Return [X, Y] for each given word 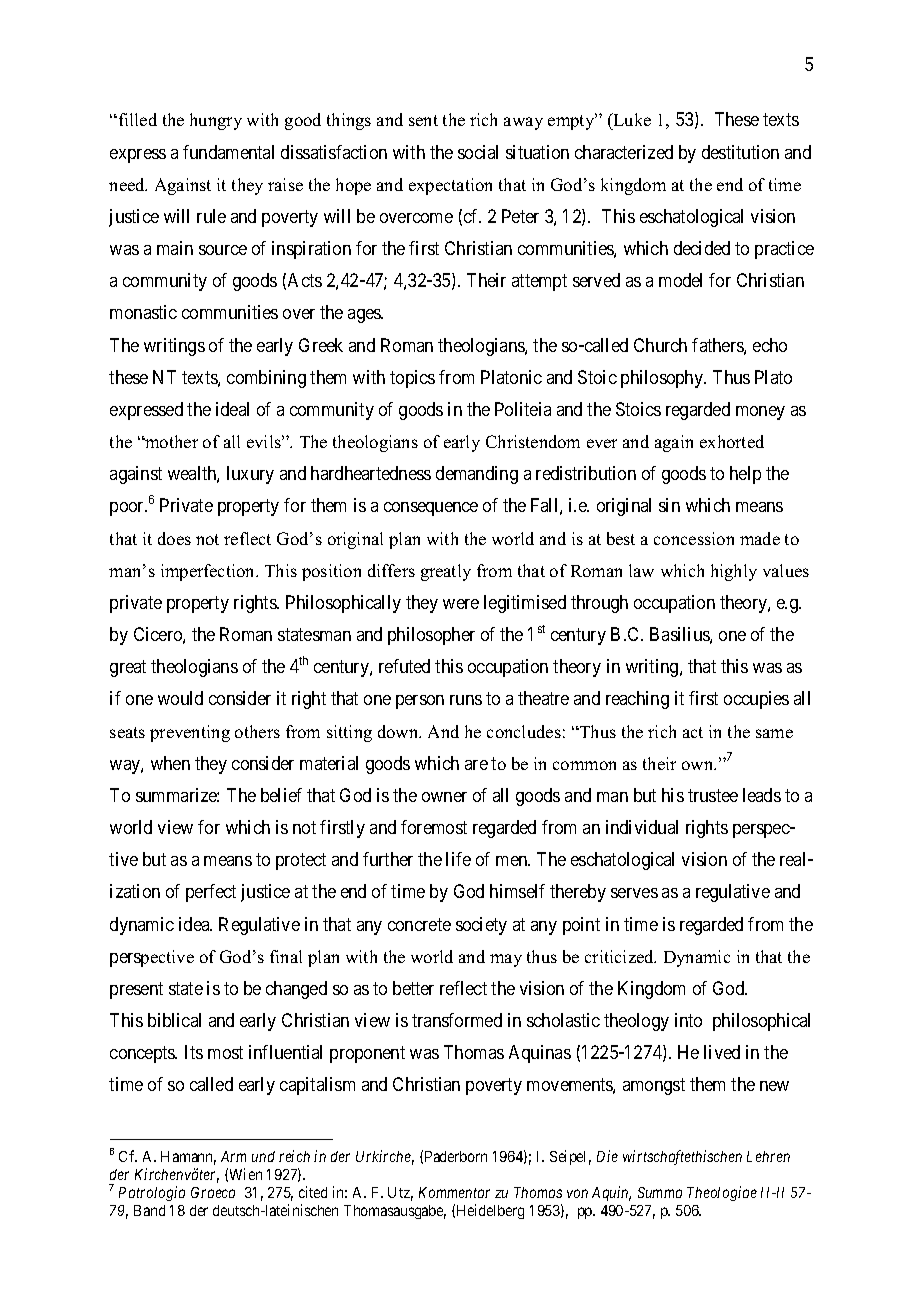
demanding [477, 475]
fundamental [228, 152]
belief [281, 795]
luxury [250, 475]
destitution [740, 152]
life [458, 859]
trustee [713, 795]
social [478, 152]
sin [669, 505]
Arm [233, 1156]
